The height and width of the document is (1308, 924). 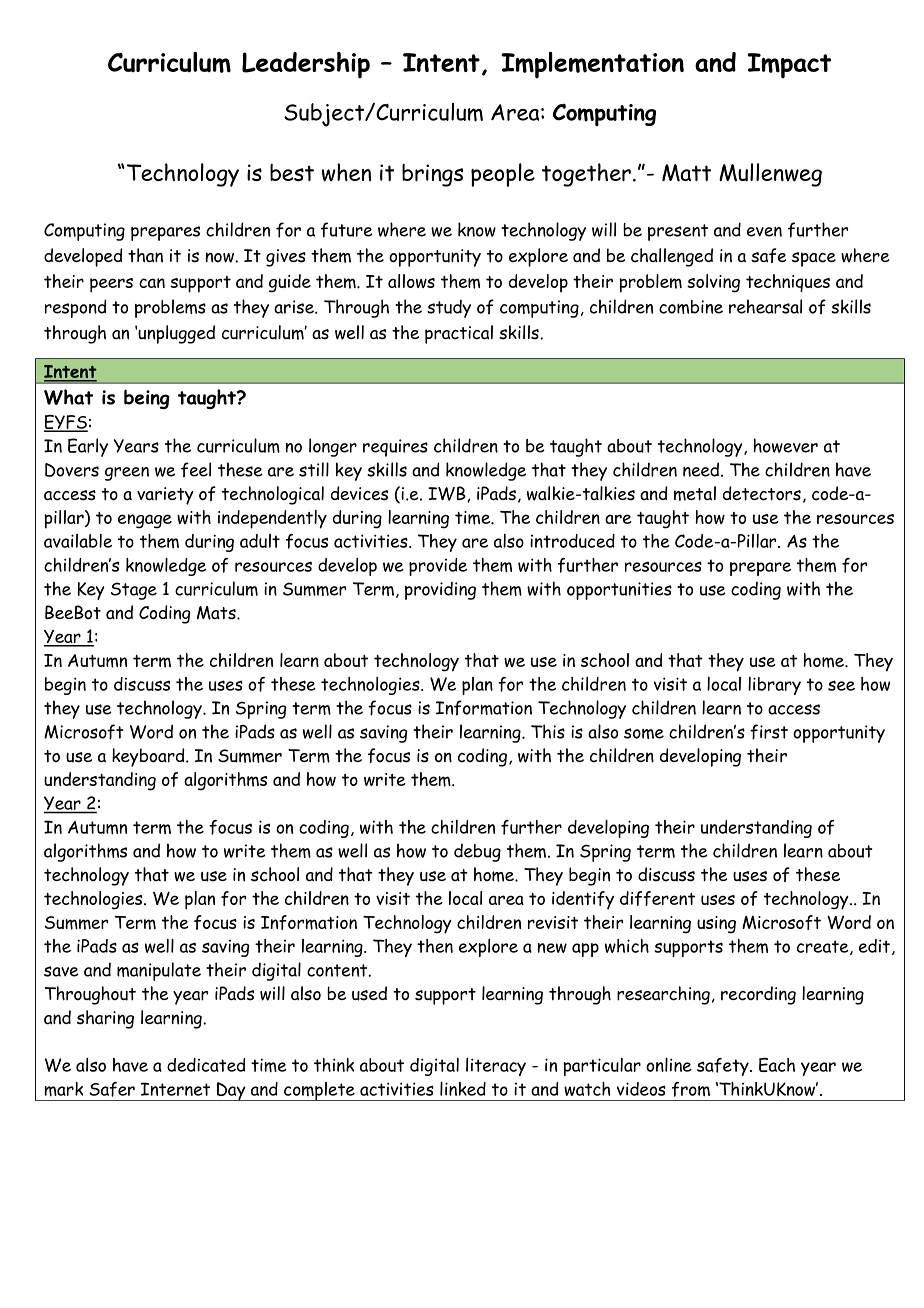 What do you see at coordinates (306, 65) in the document?
I see `Leadership` at bounding box center [306, 65].
